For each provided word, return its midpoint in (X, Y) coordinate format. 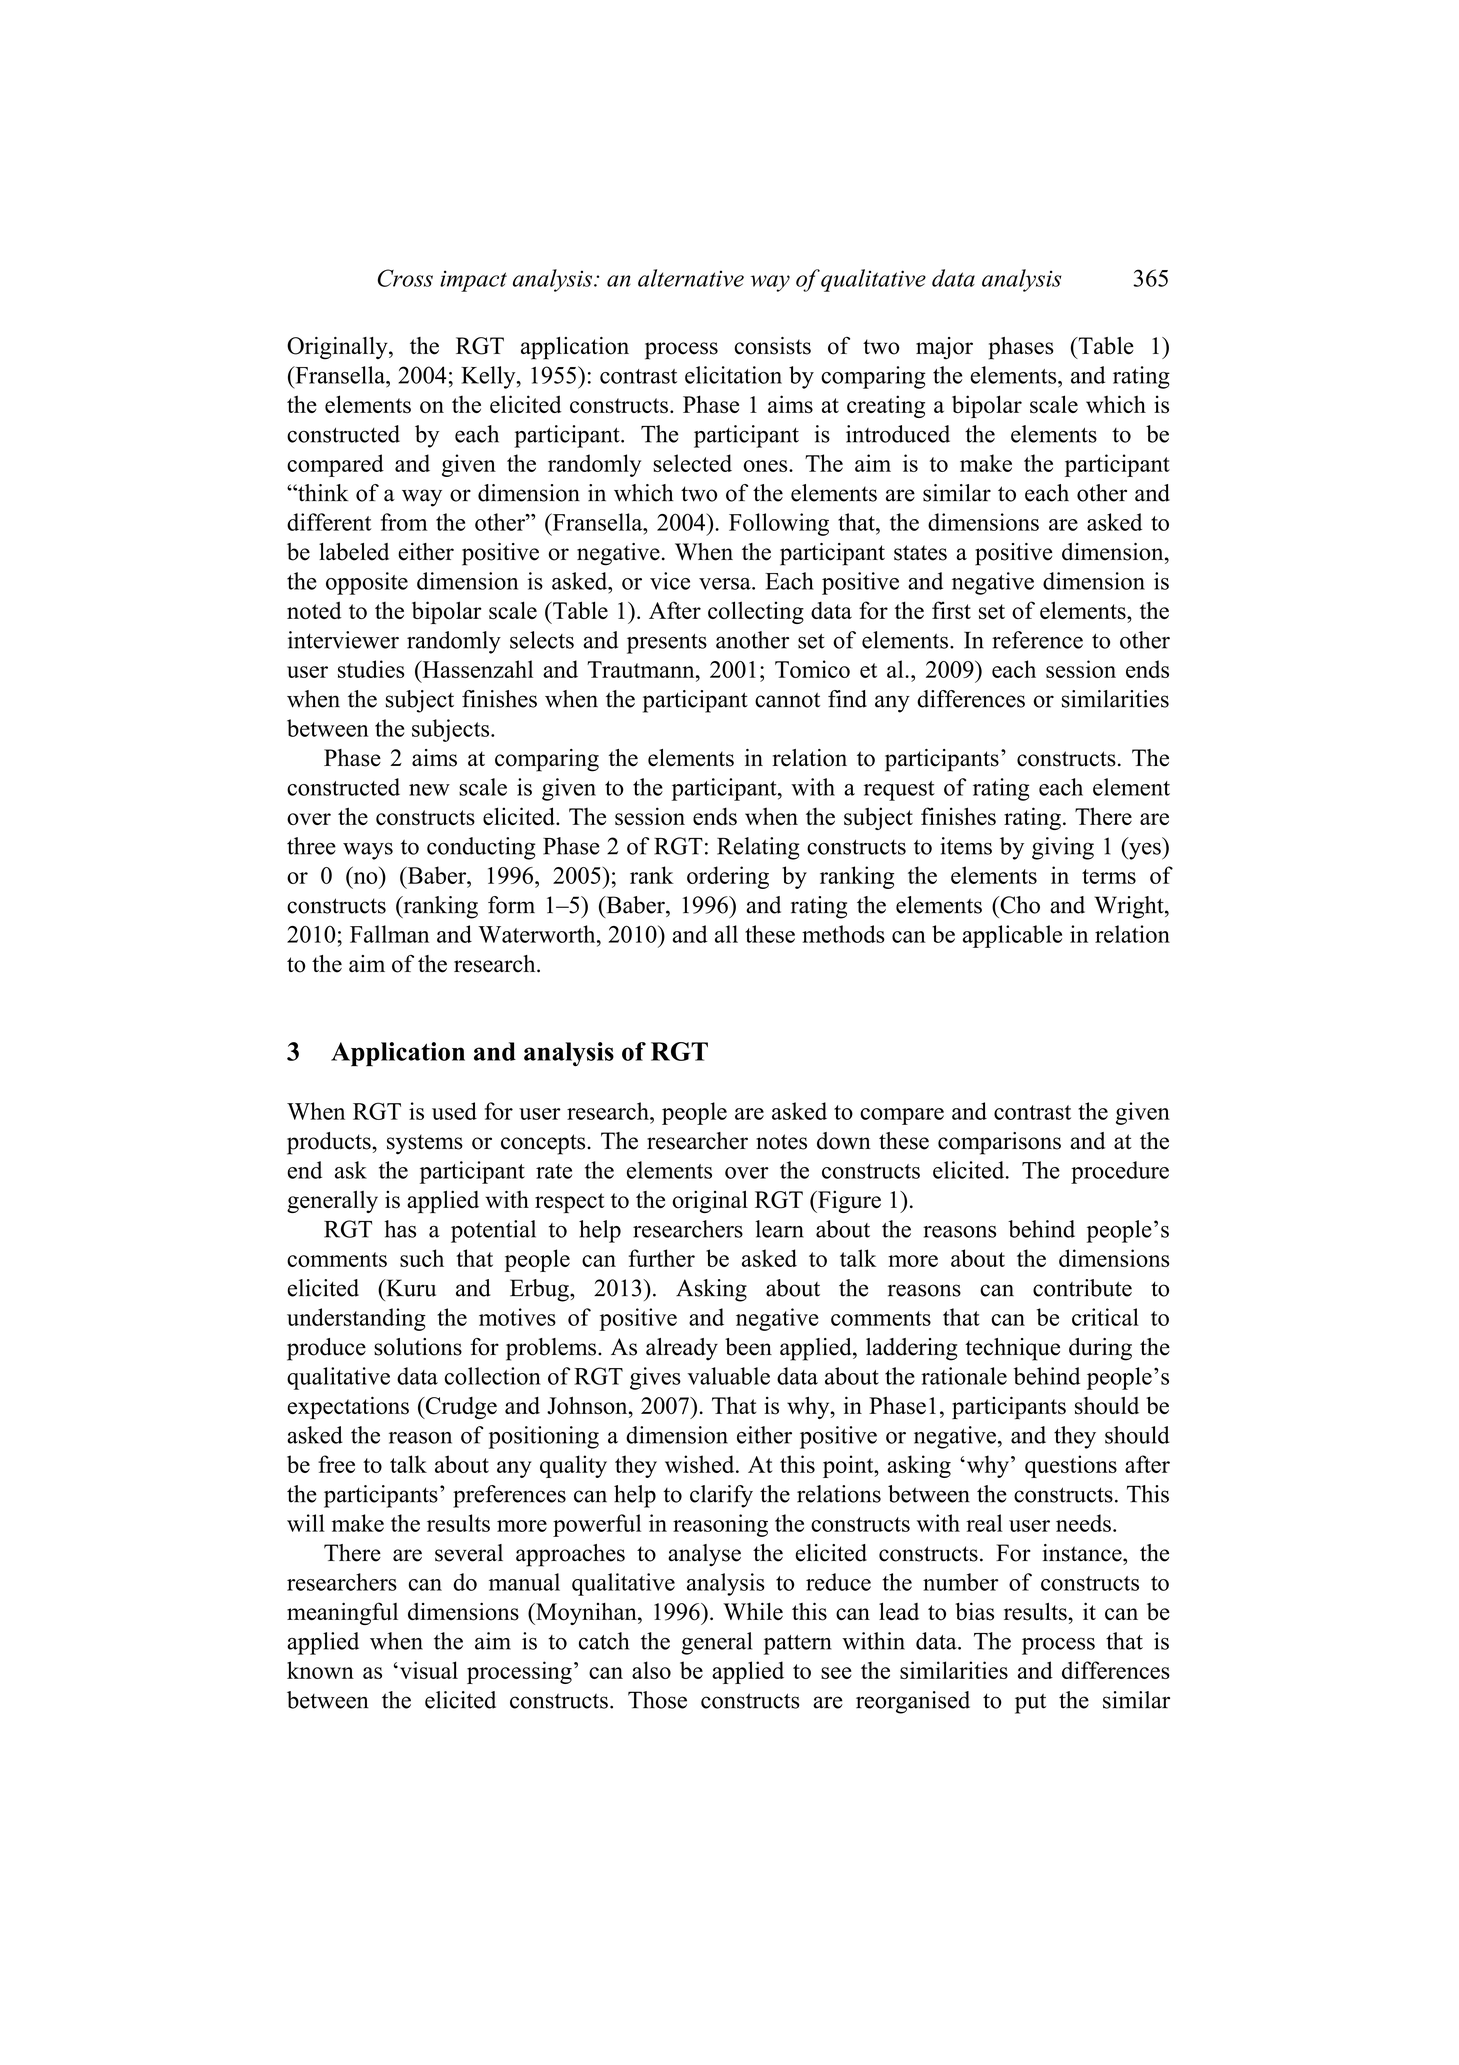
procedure (1120, 1172)
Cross (405, 278)
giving (1063, 848)
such (422, 1258)
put (1030, 1704)
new (429, 790)
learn (779, 1229)
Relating (758, 848)
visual (427, 1670)
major (944, 348)
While (753, 1611)
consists (773, 346)
